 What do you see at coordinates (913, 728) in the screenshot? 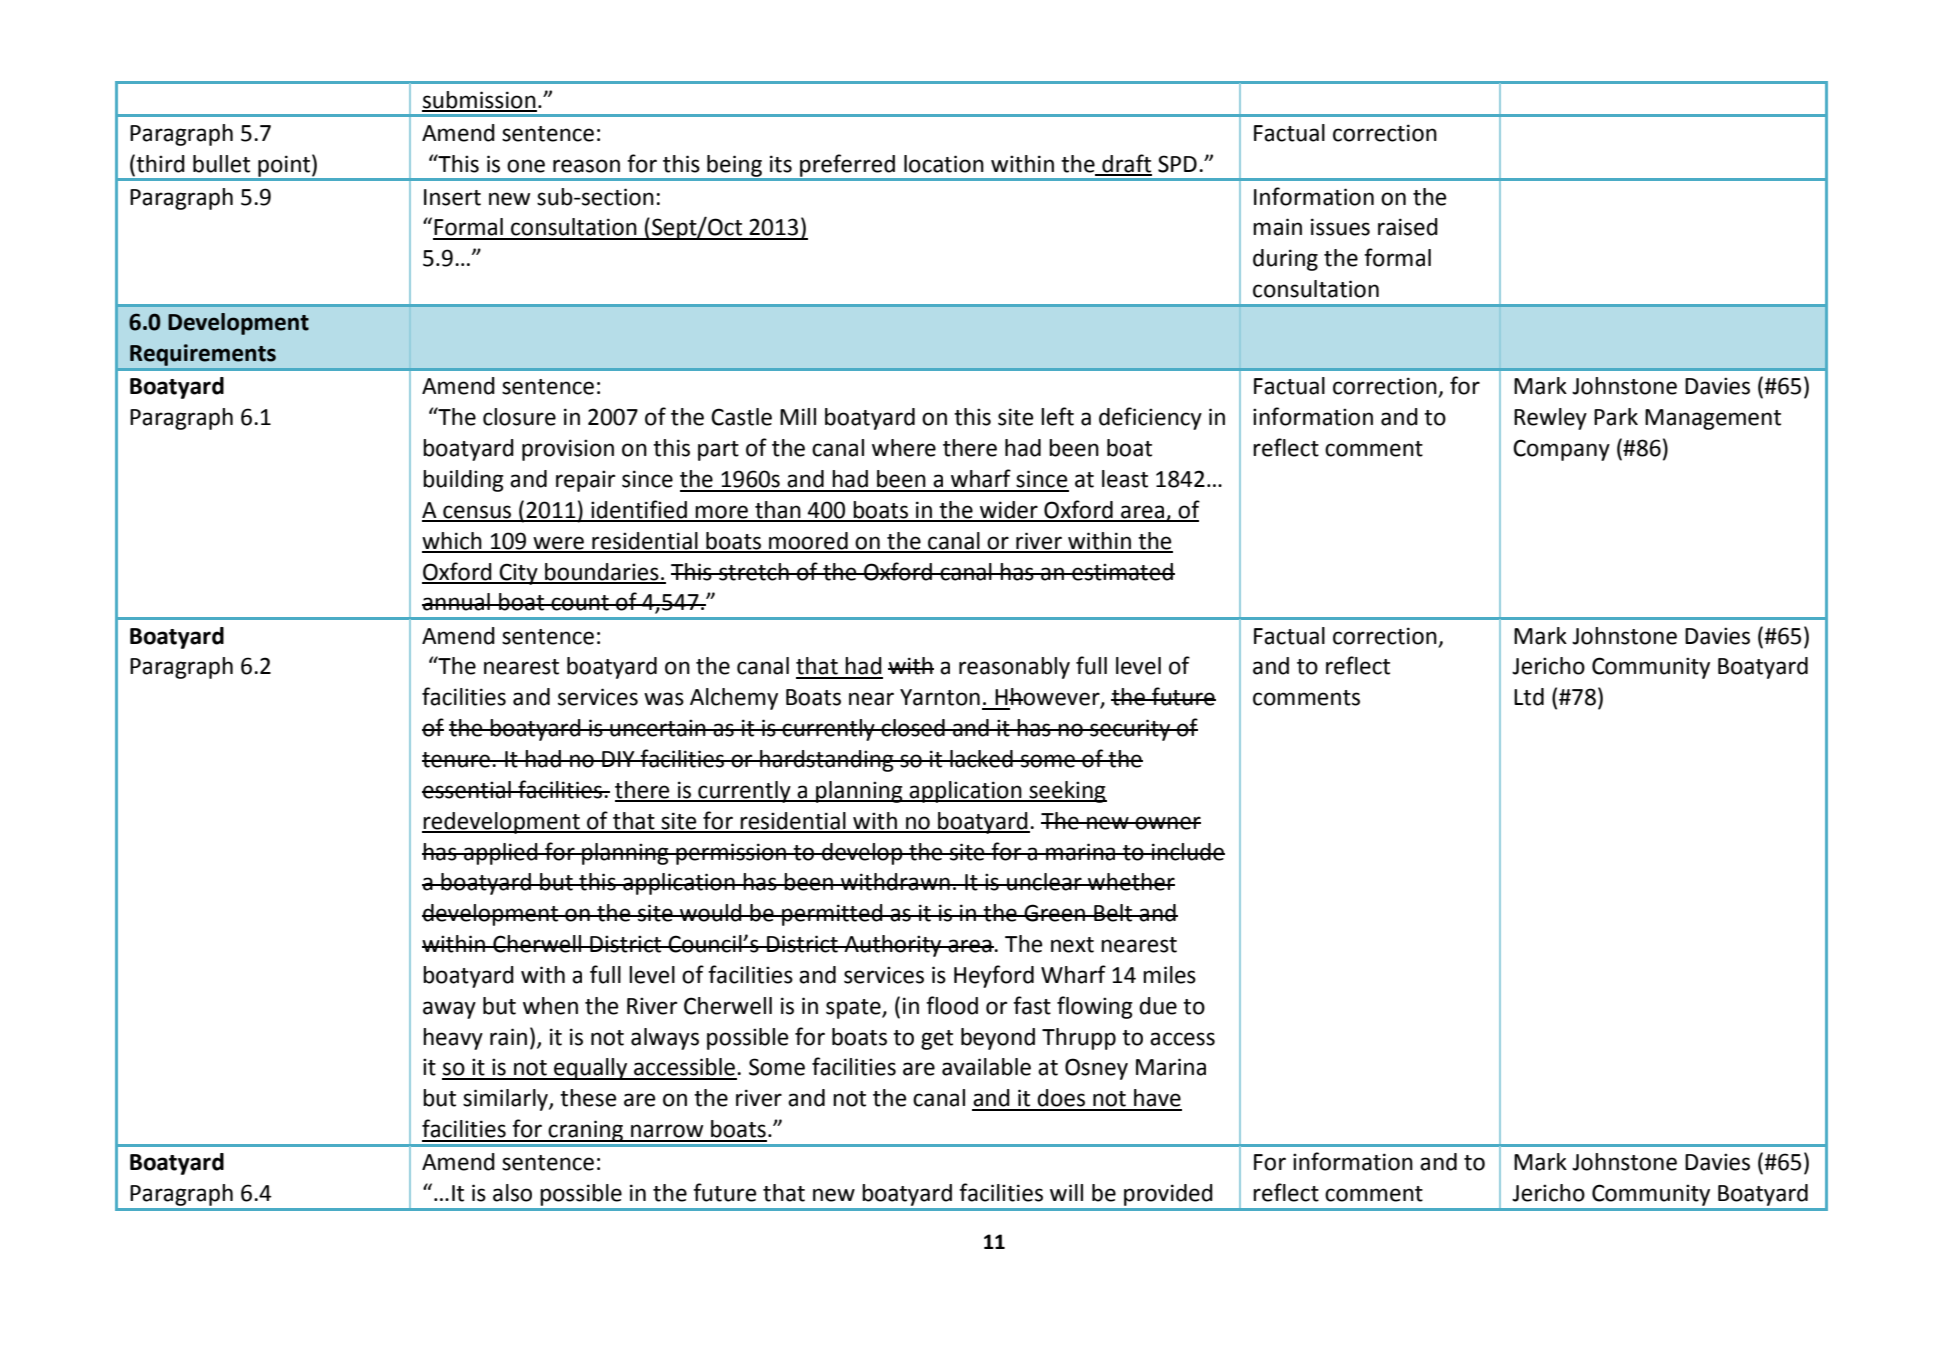
I see `closed` at bounding box center [913, 728].
